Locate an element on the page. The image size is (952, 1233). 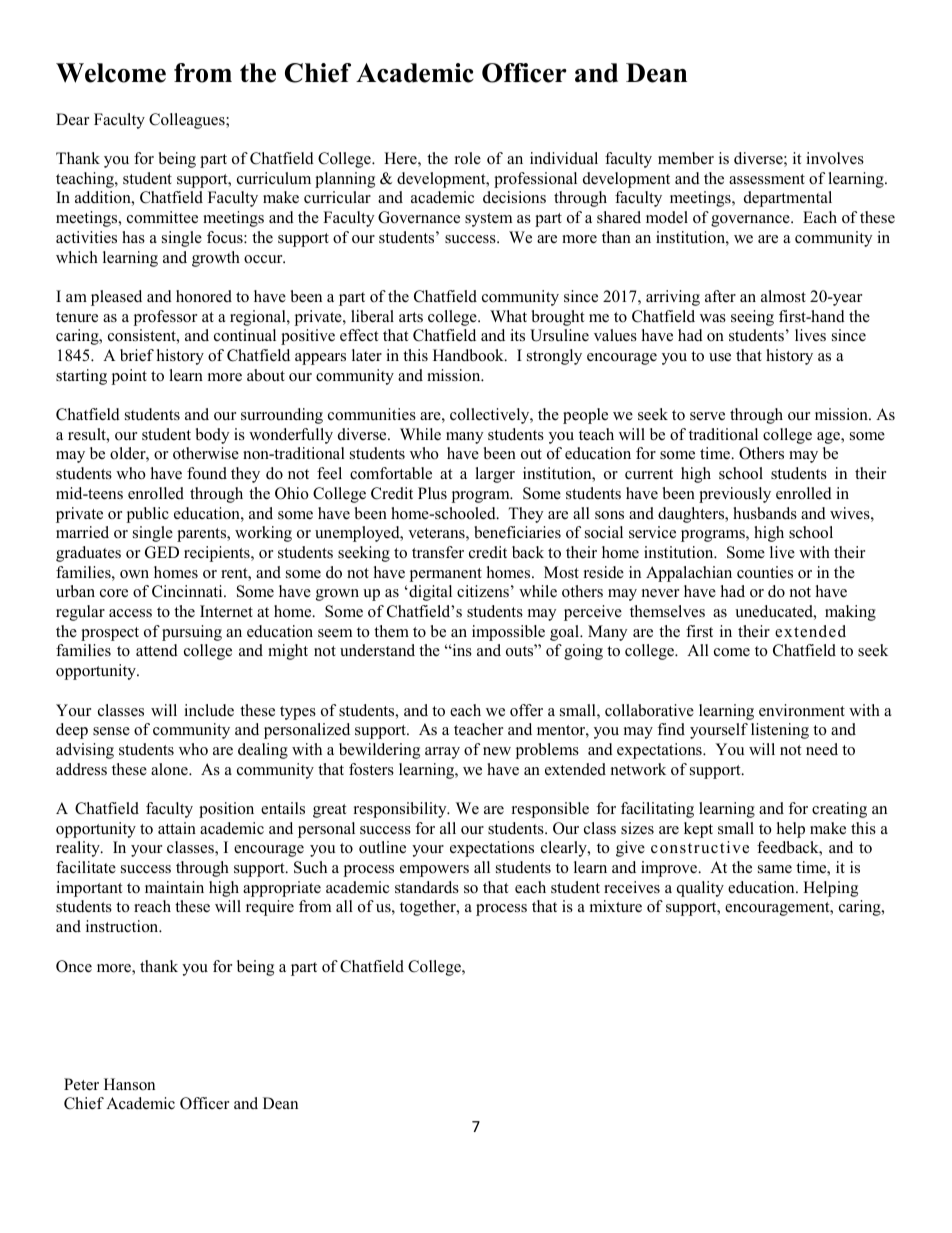
quality is located at coordinates (700, 889).
